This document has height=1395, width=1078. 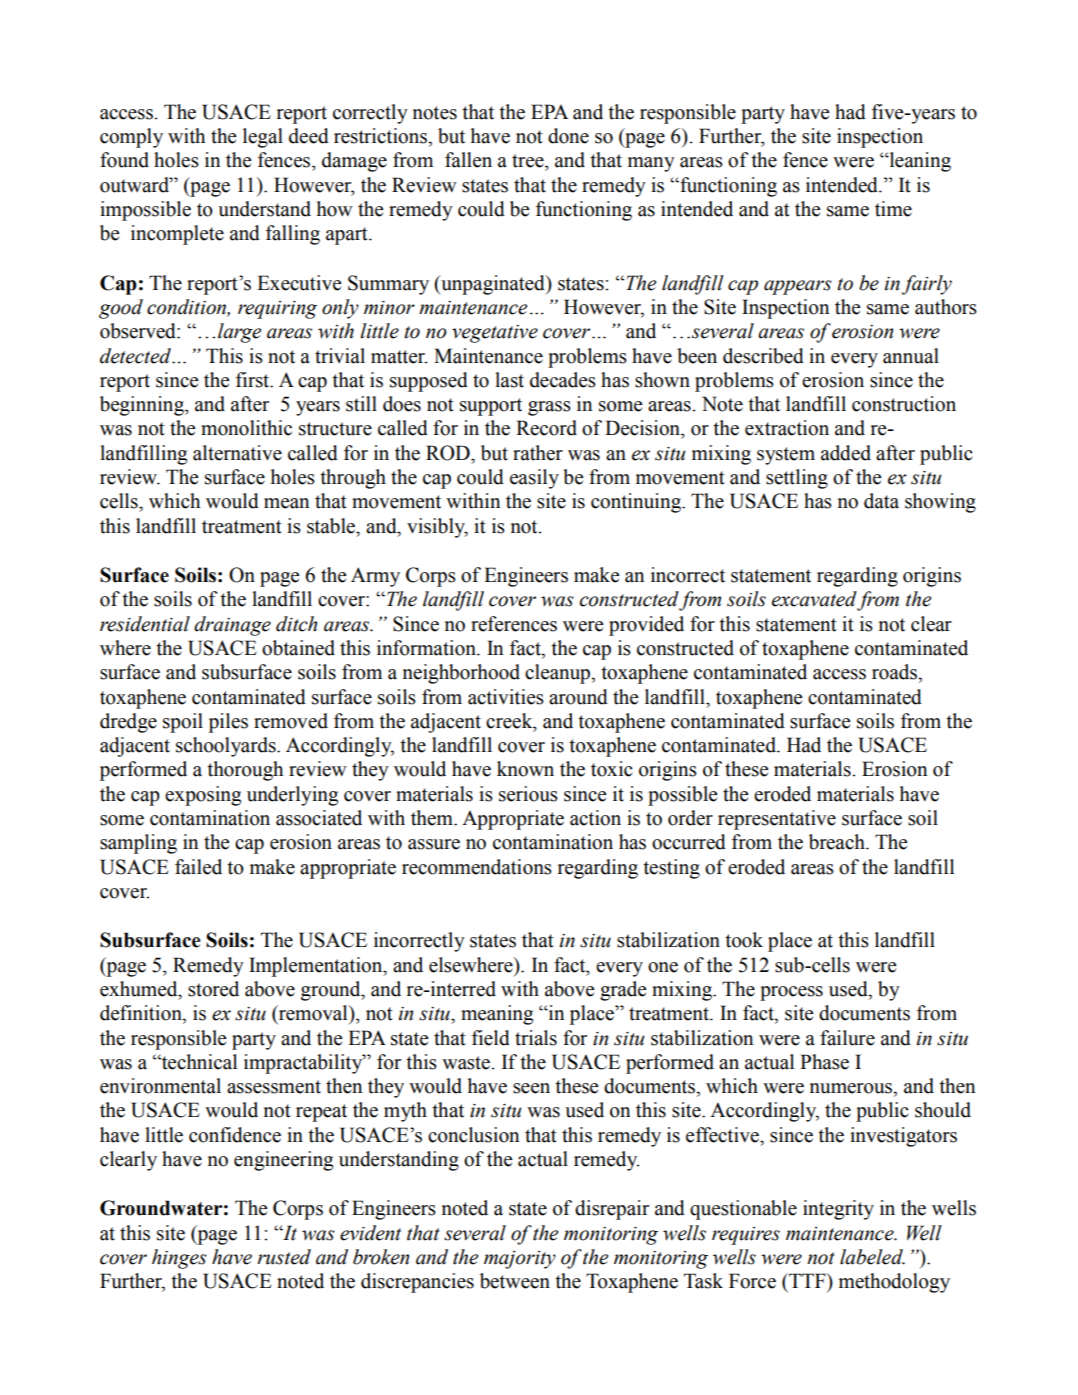 I want to click on labeled, so click(x=872, y=1257).
